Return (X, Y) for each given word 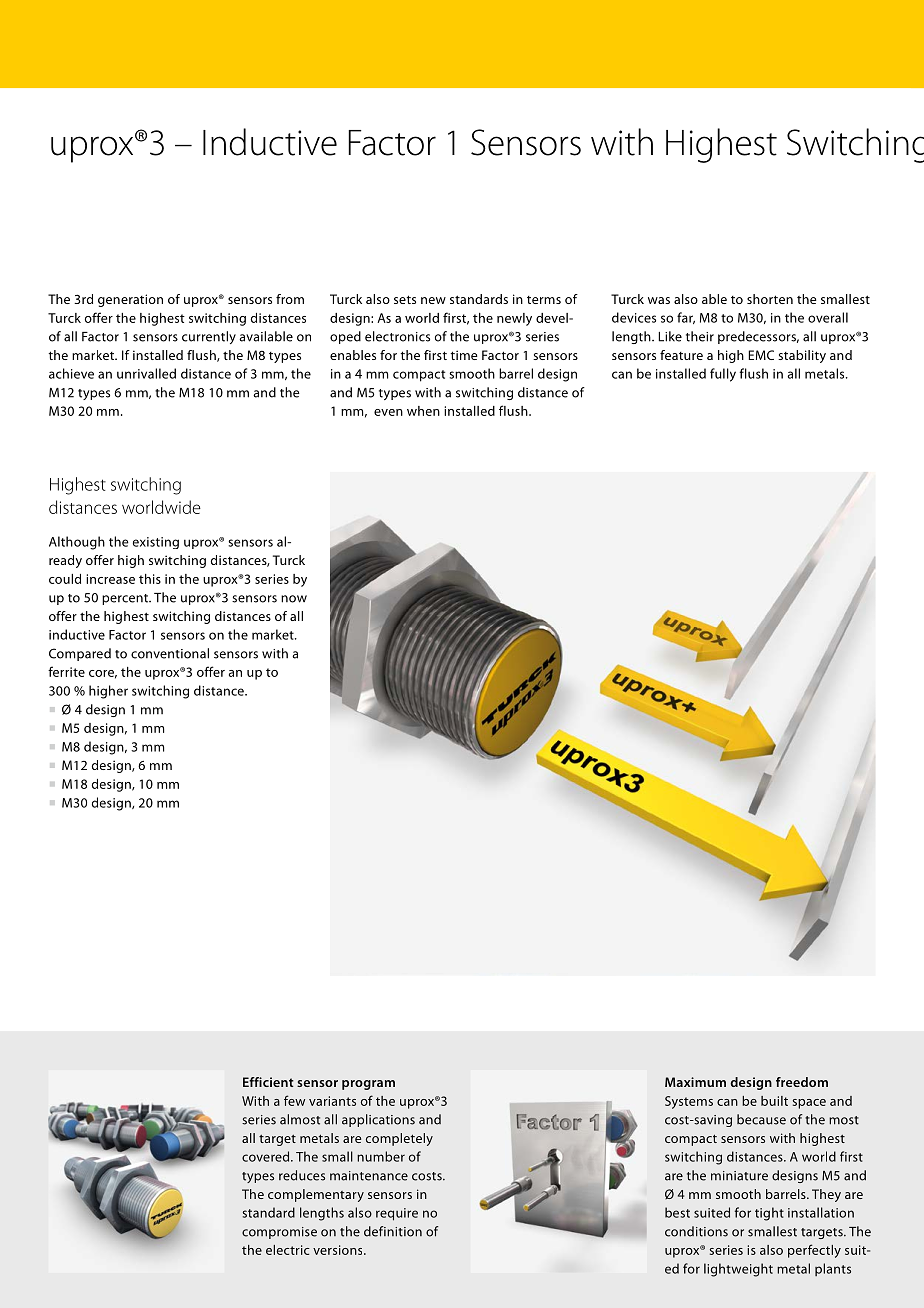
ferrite (66, 671)
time (464, 355)
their (700, 336)
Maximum (695, 1082)
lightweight (738, 1270)
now (294, 599)
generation (130, 300)
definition (393, 1231)
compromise (279, 1233)
